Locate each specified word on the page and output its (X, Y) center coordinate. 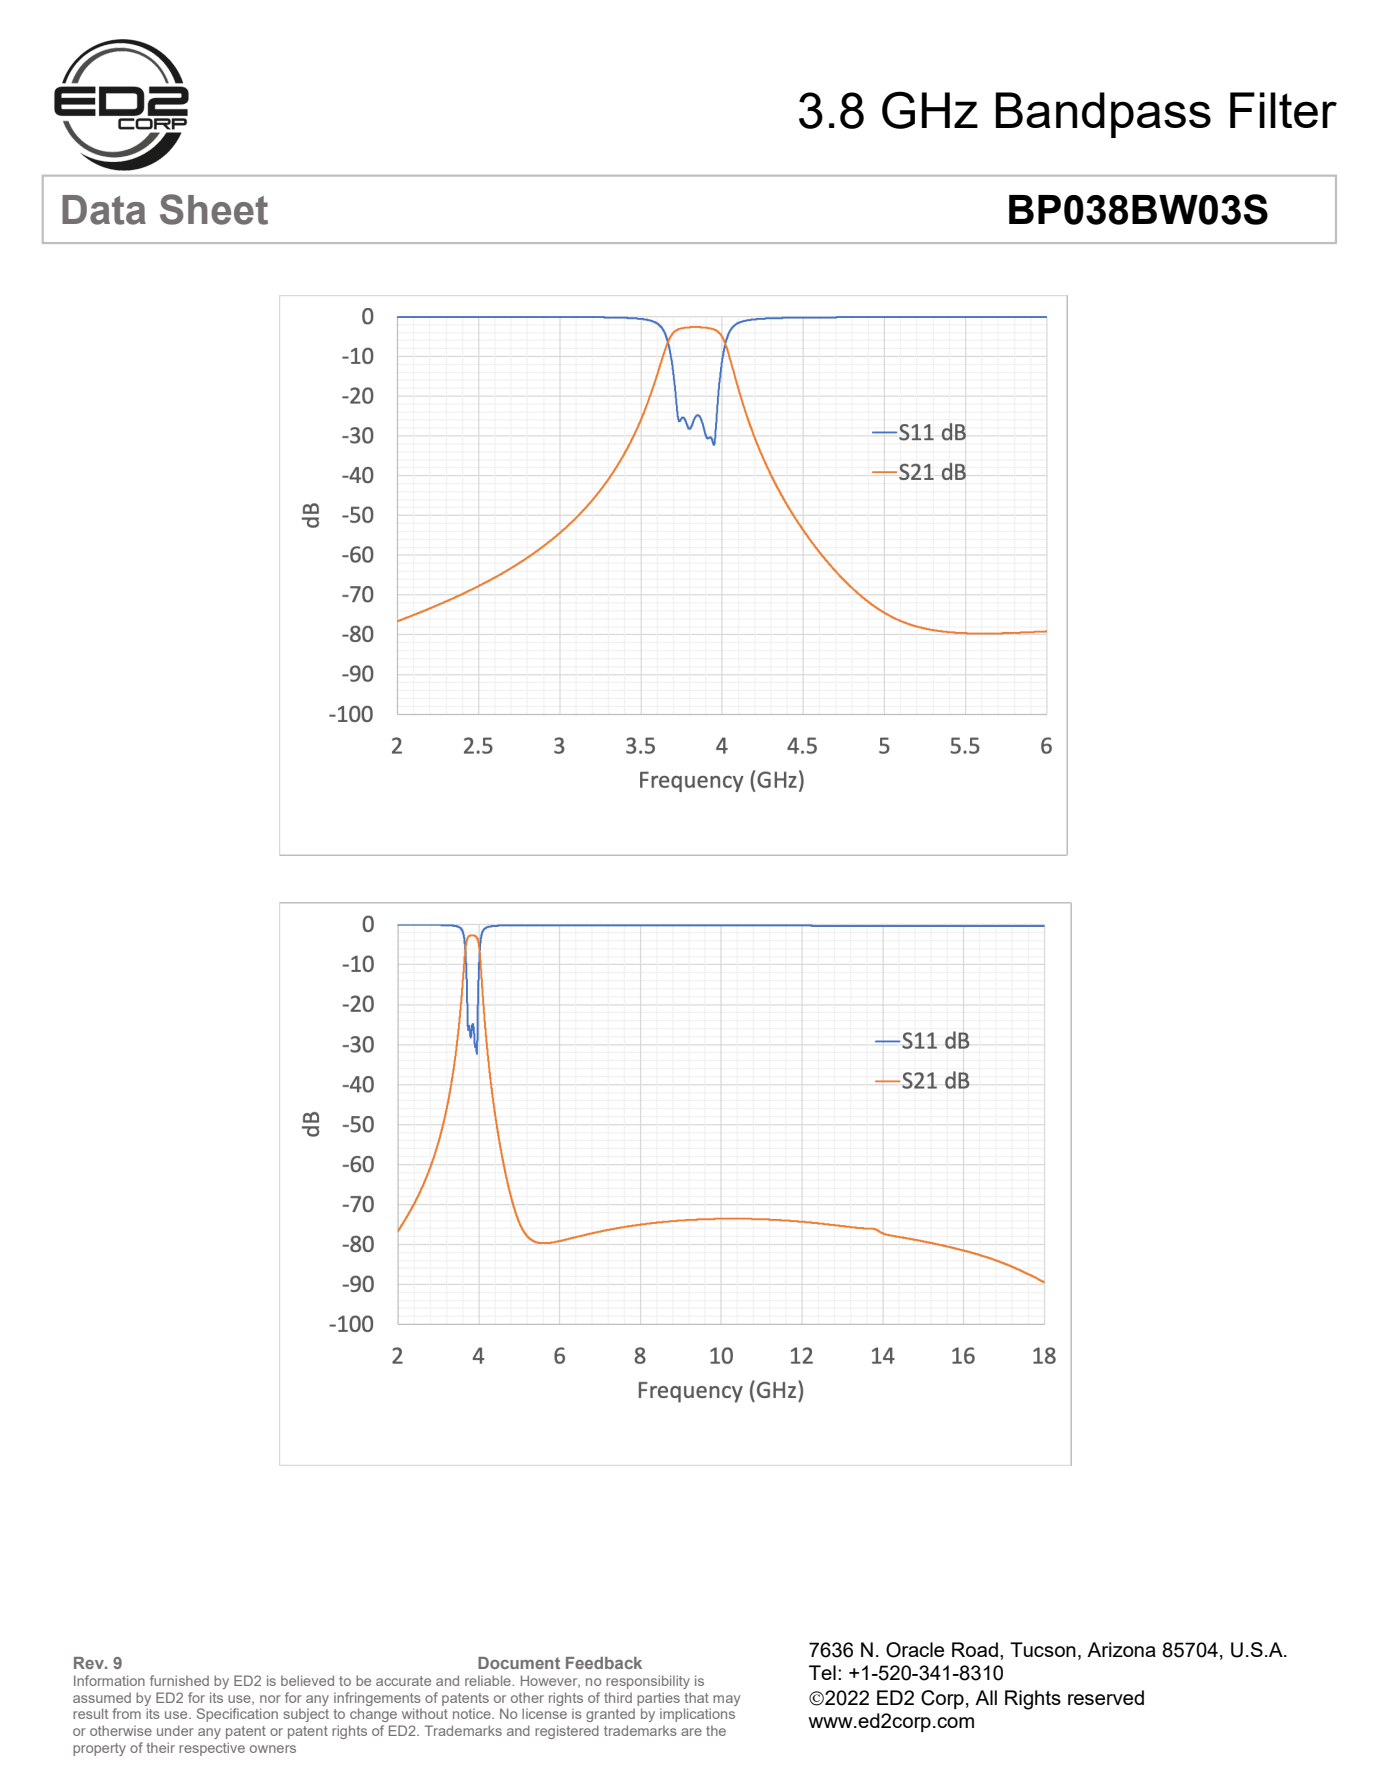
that (696, 1697)
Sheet (214, 209)
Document (519, 1663)
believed (307, 1680)
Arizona (1121, 1649)
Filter (1283, 110)
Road (975, 1649)
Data (104, 210)
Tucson (1043, 1649)
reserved (1106, 1697)
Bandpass (1103, 115)
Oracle (915, 1650)
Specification (237, 1715)
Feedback (604, 1663)
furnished (179, 1680)
